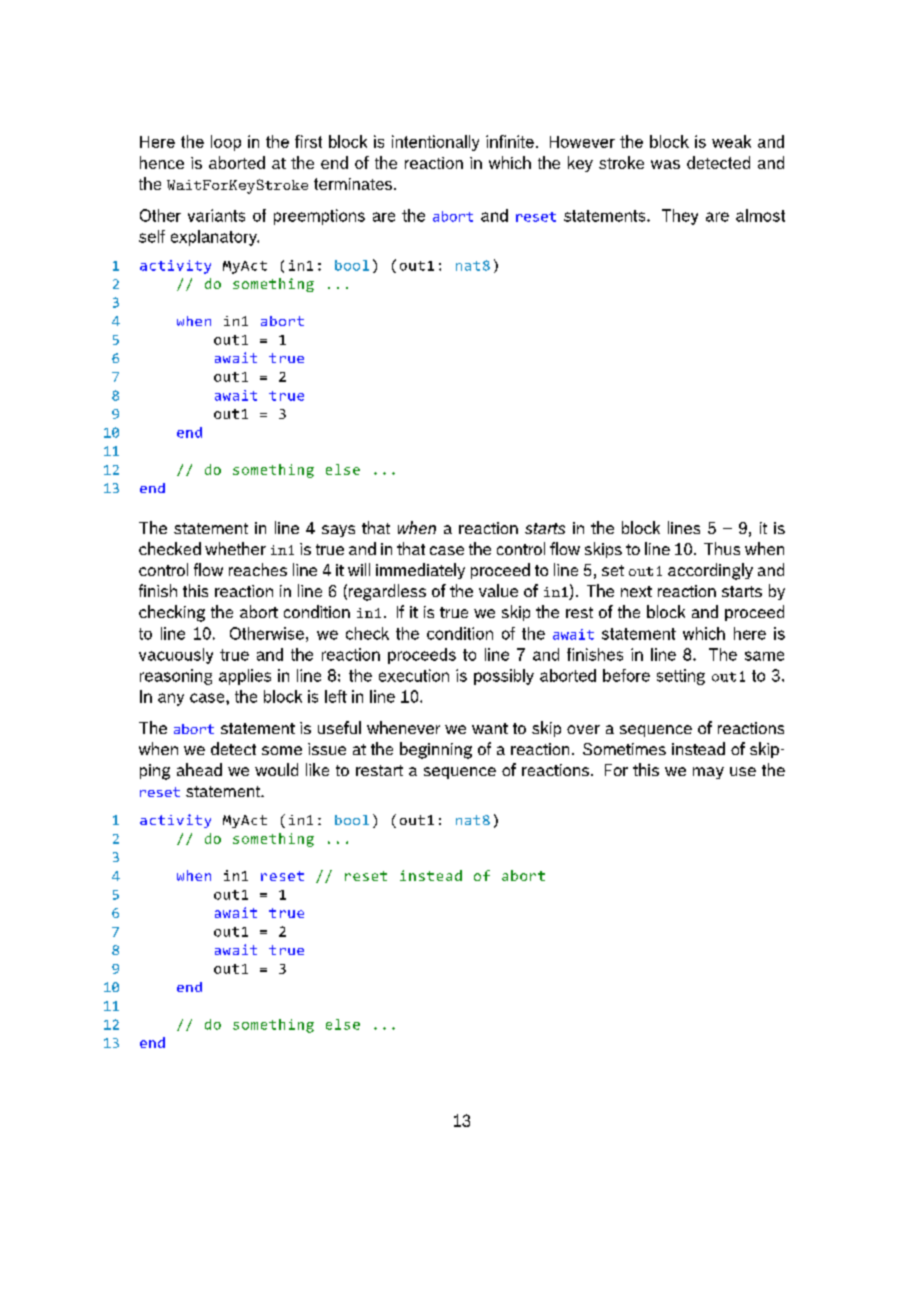 The image size is (924, 1308). I want to click on beginning, so click(436, 750).
